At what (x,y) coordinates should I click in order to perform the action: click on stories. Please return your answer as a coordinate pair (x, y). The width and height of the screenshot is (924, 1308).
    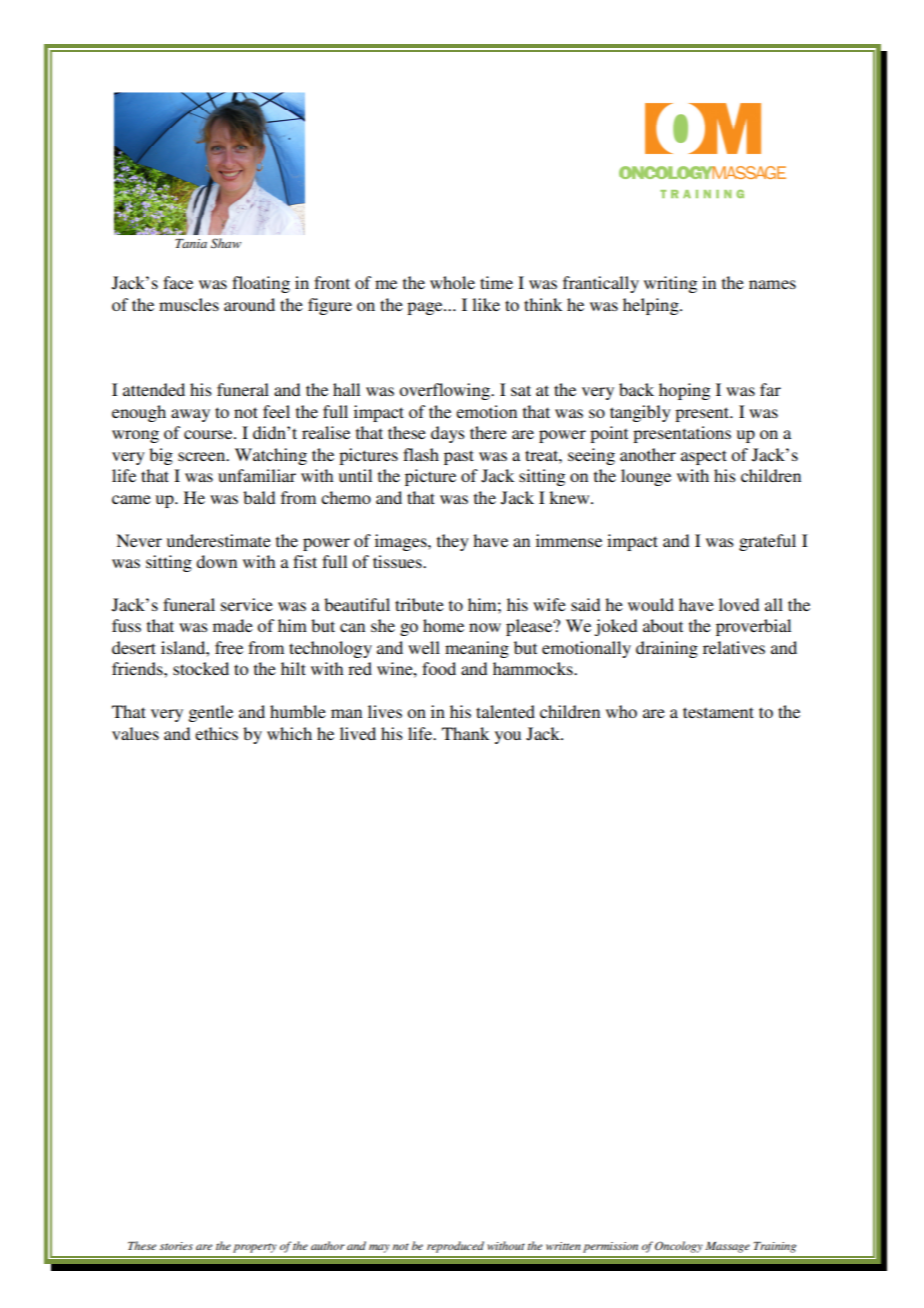
    Looking at the image, I should click on (176, 1246).
